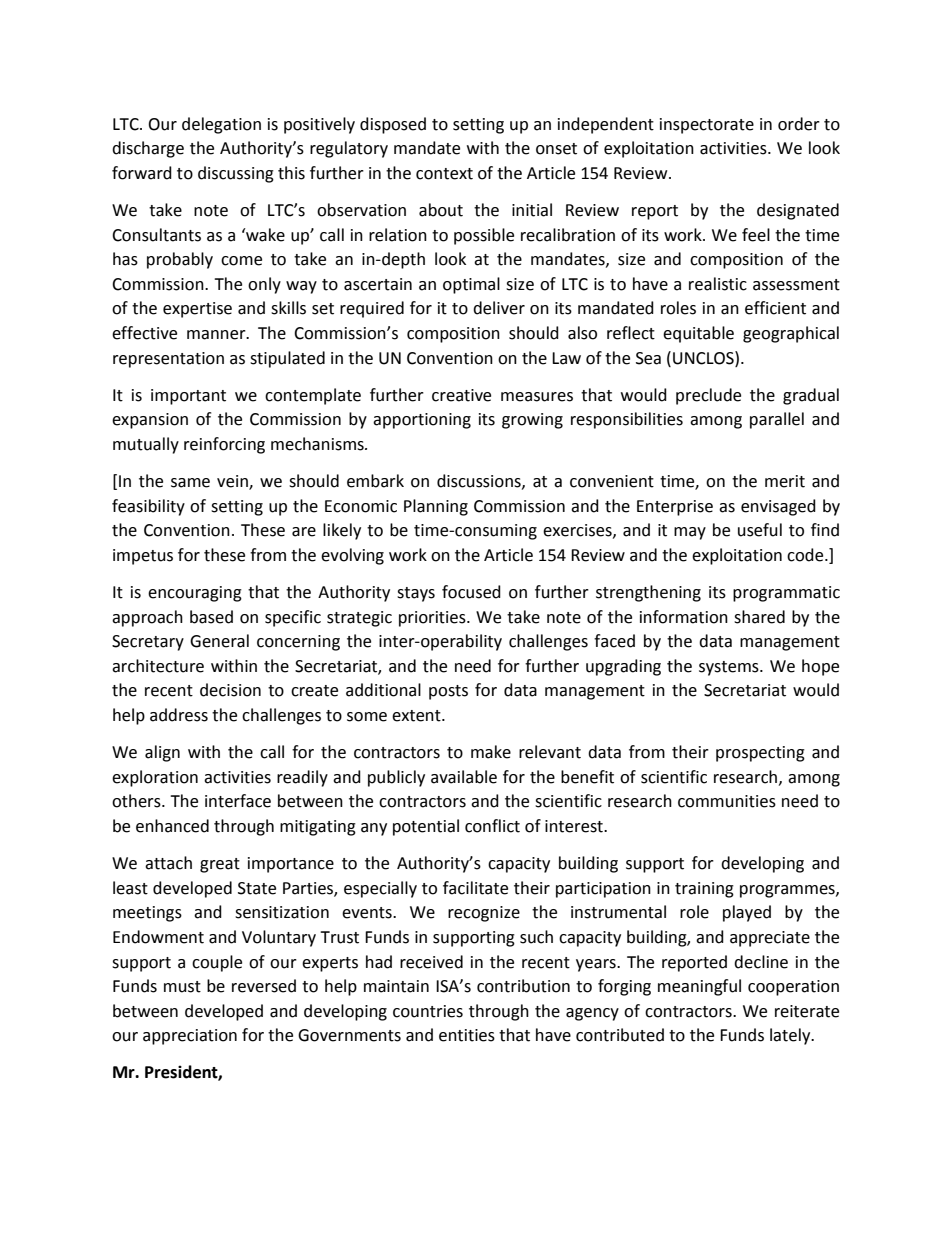  What do you see at coordinates (182, 987) in the screenshot?
I see `must` at bounding box center [182, 987].
